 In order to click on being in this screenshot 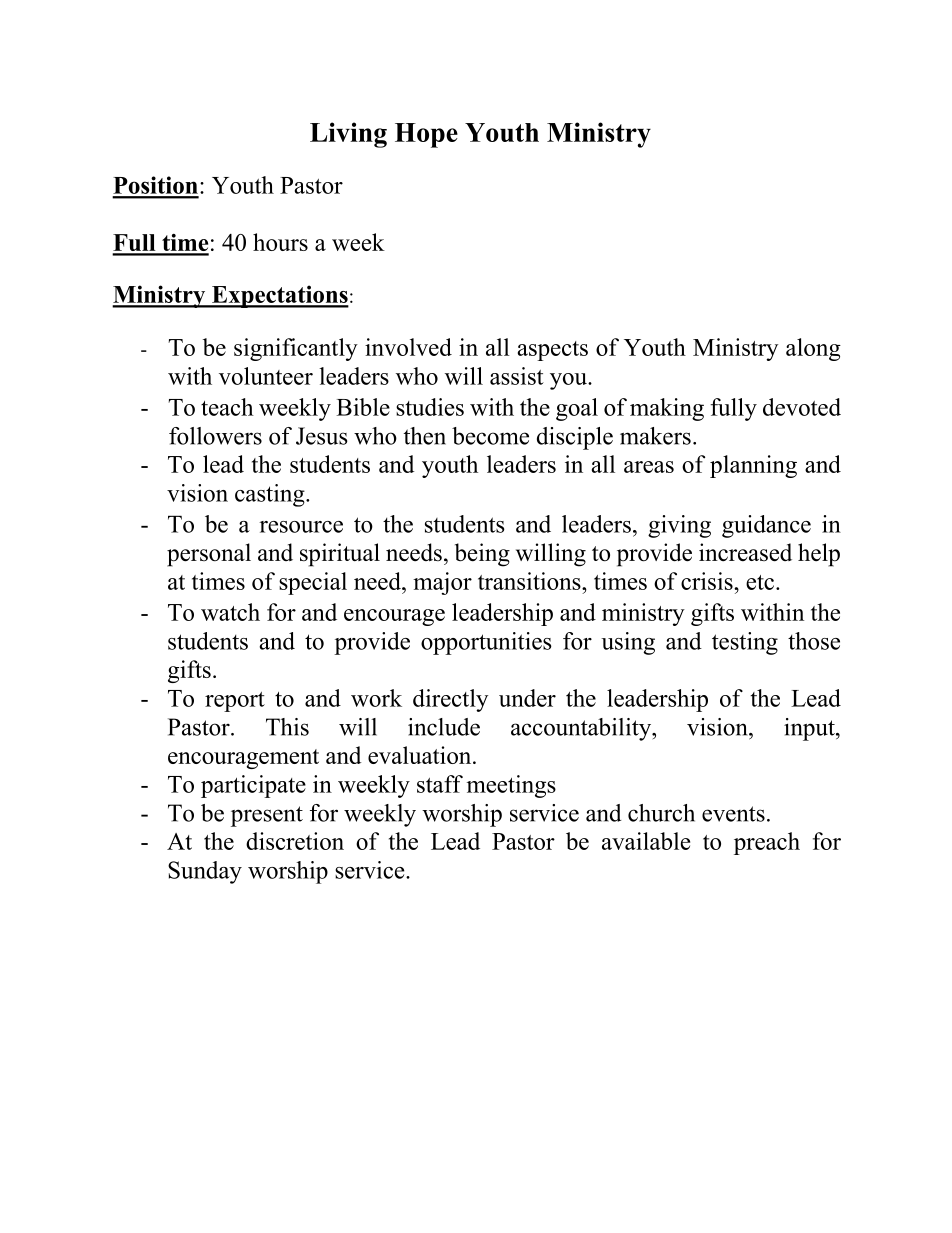, I will do `click(482, 555)`.
